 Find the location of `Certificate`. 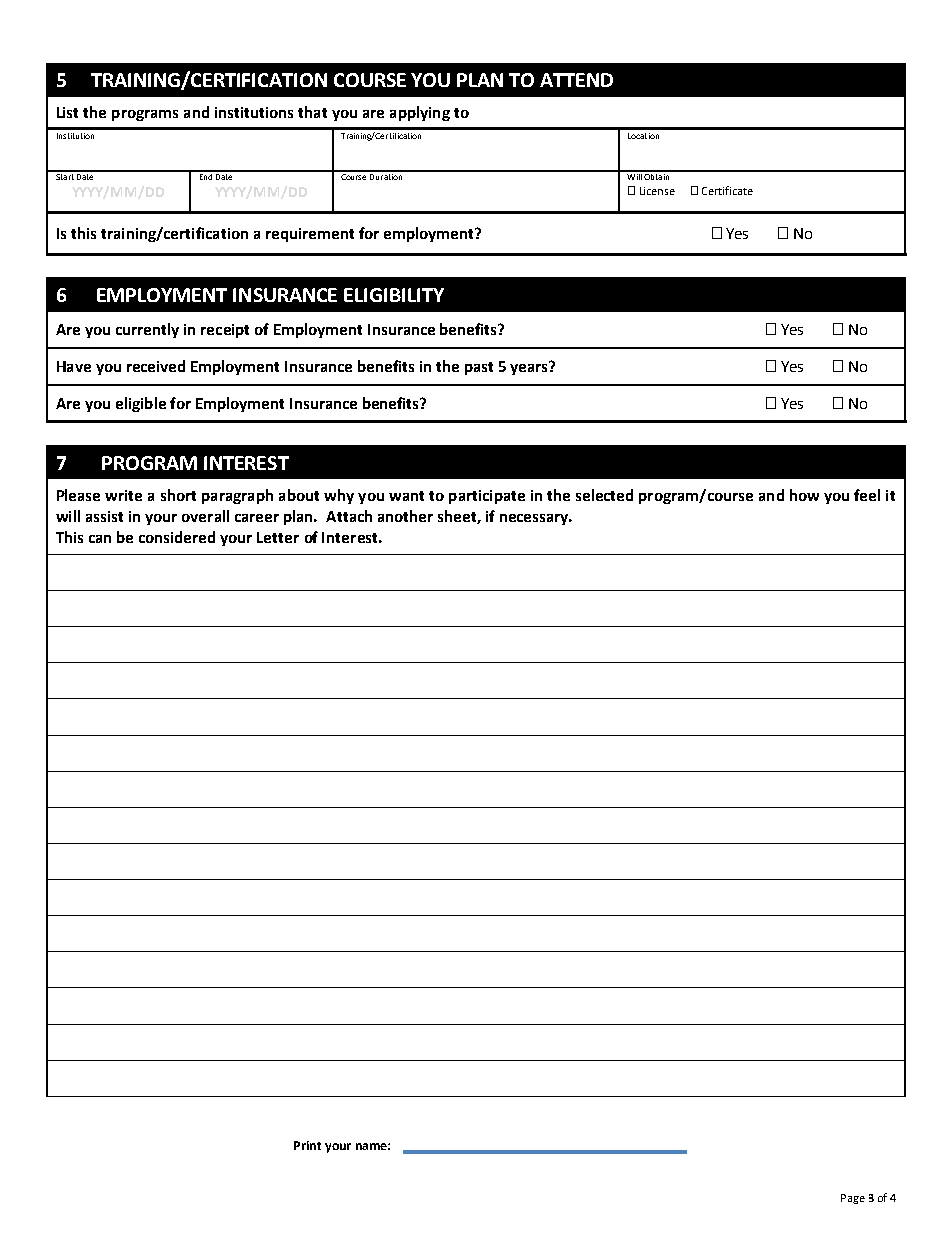

Certificate is located at coordinates (727, 190).
